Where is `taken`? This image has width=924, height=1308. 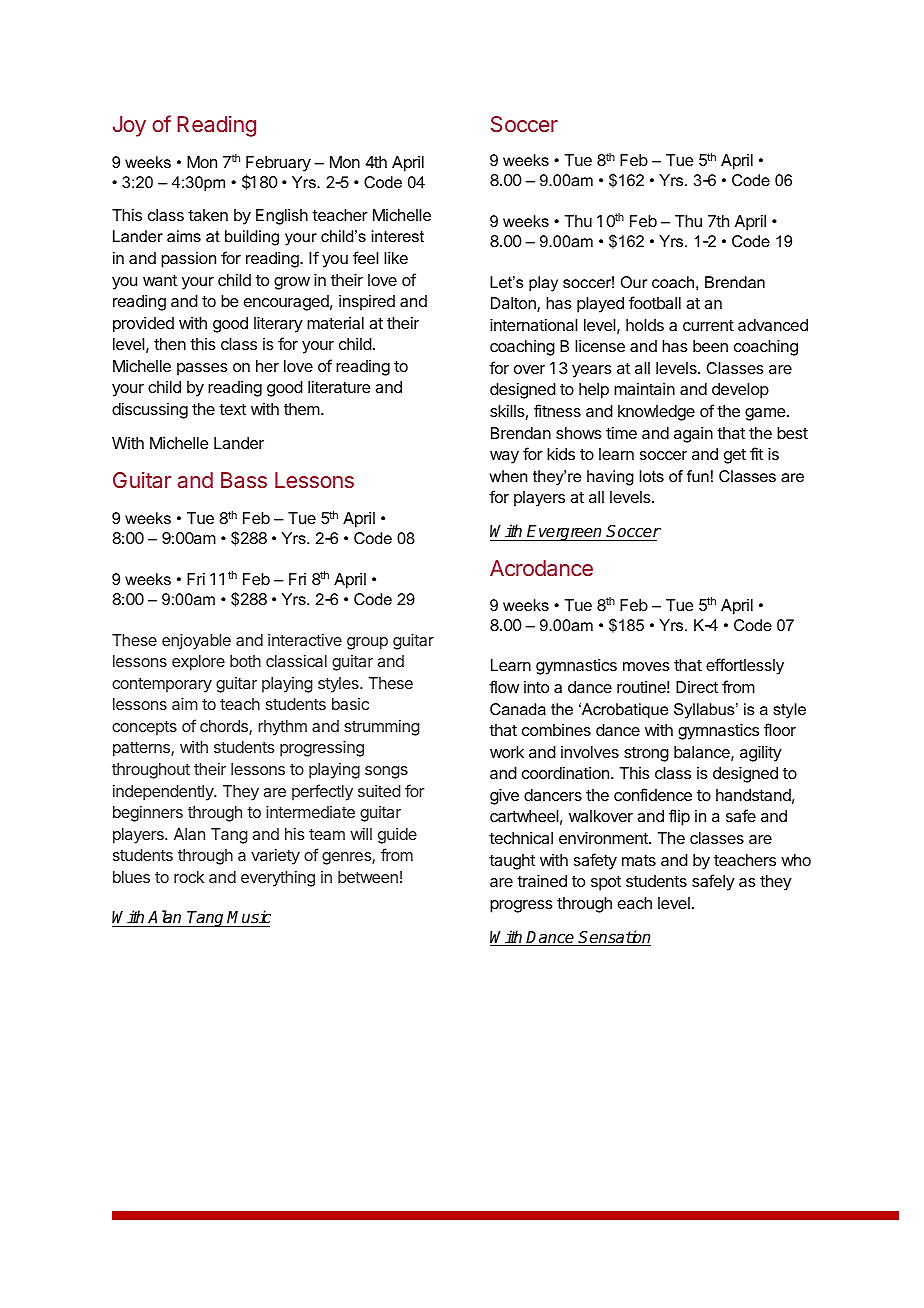 taken is located at coordinates (208, 215).
